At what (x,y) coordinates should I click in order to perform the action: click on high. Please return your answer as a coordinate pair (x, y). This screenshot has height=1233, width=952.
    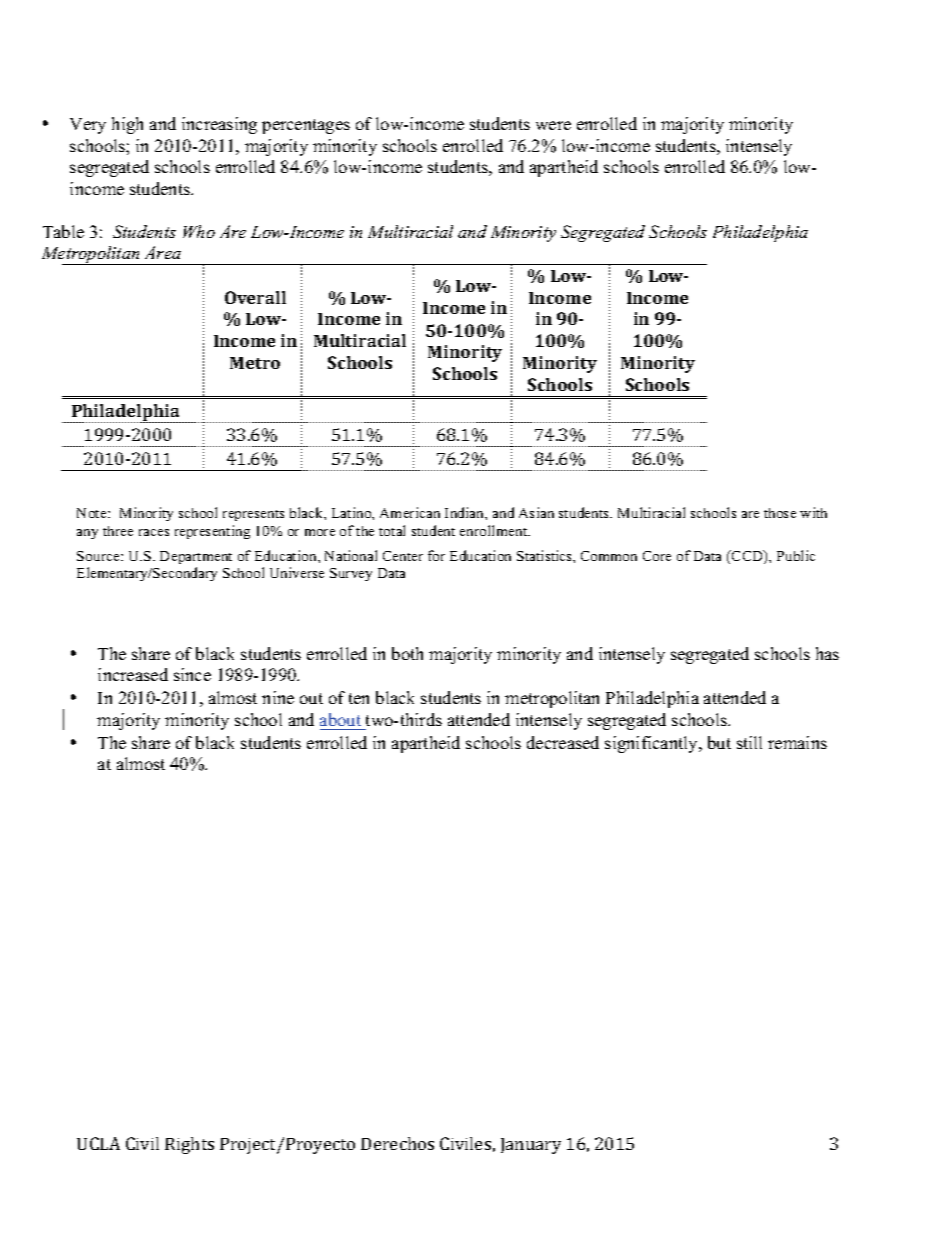
    Looking at the image, I should click on (127, 125).
